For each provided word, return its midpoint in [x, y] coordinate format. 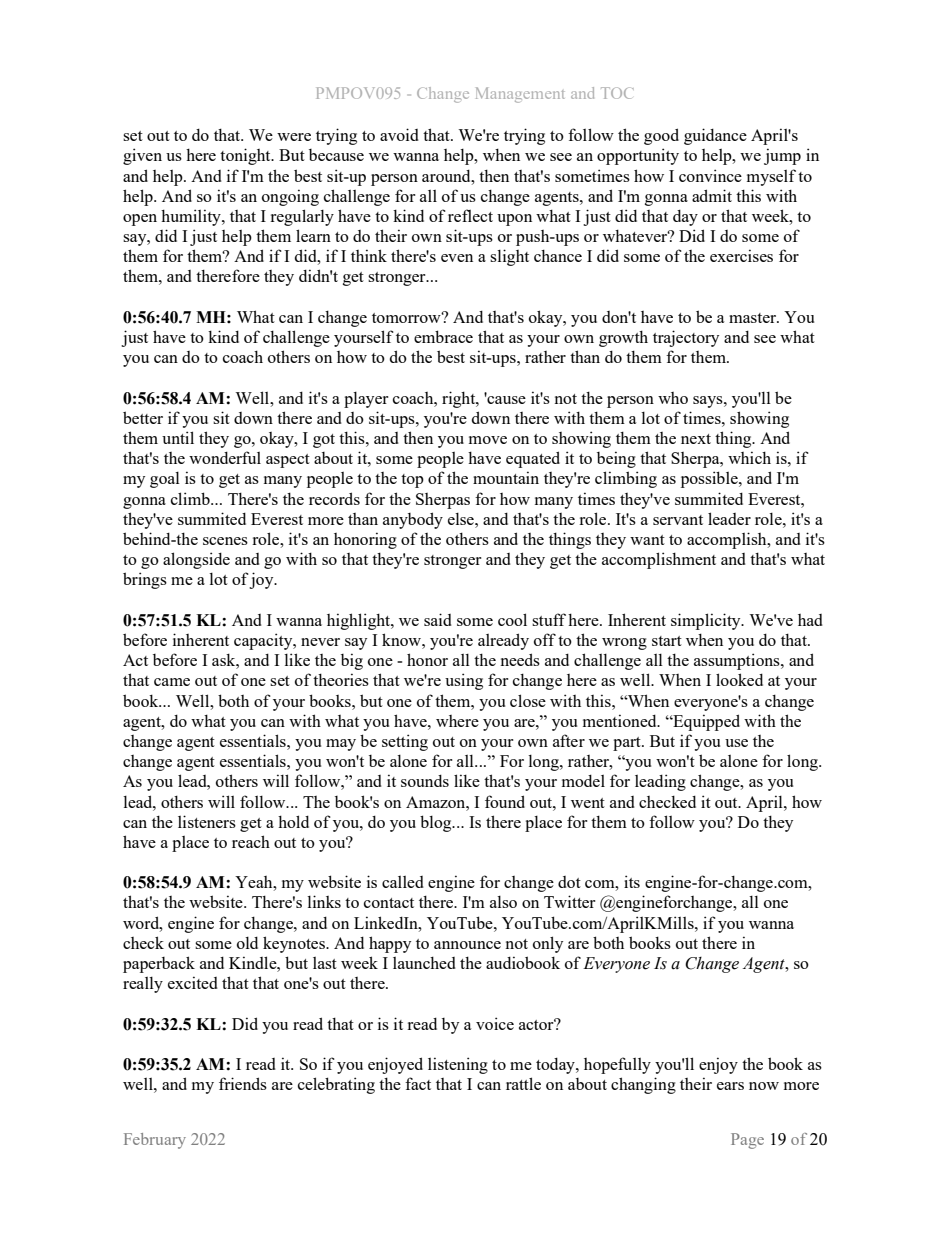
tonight [246, 156]
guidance [715, 136]
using [464, 681]
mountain [506, 477]
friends [243, 1083]
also [503, 902]
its [632, 881]
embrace [443, 336]
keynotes [295, 944]
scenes [225, 541]
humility [192, 217]
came [172, 682]
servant [678, 520]
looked [739, 679]
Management [520, 95]
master [754, 318]
